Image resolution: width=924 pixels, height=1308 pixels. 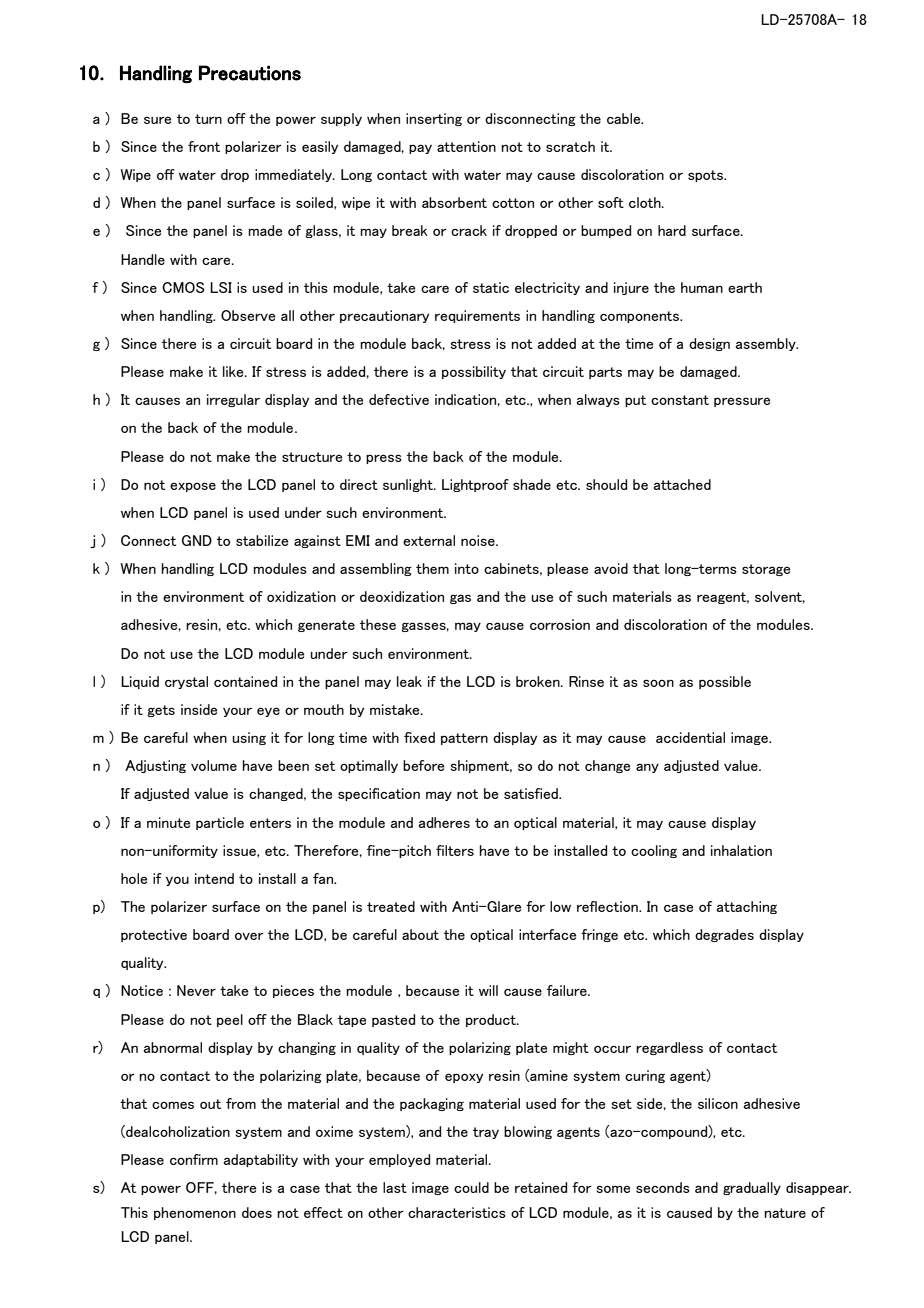 What do you see at coordinates (707, 176) in the page?
I see `spots` at bounding box center [707, 176].
